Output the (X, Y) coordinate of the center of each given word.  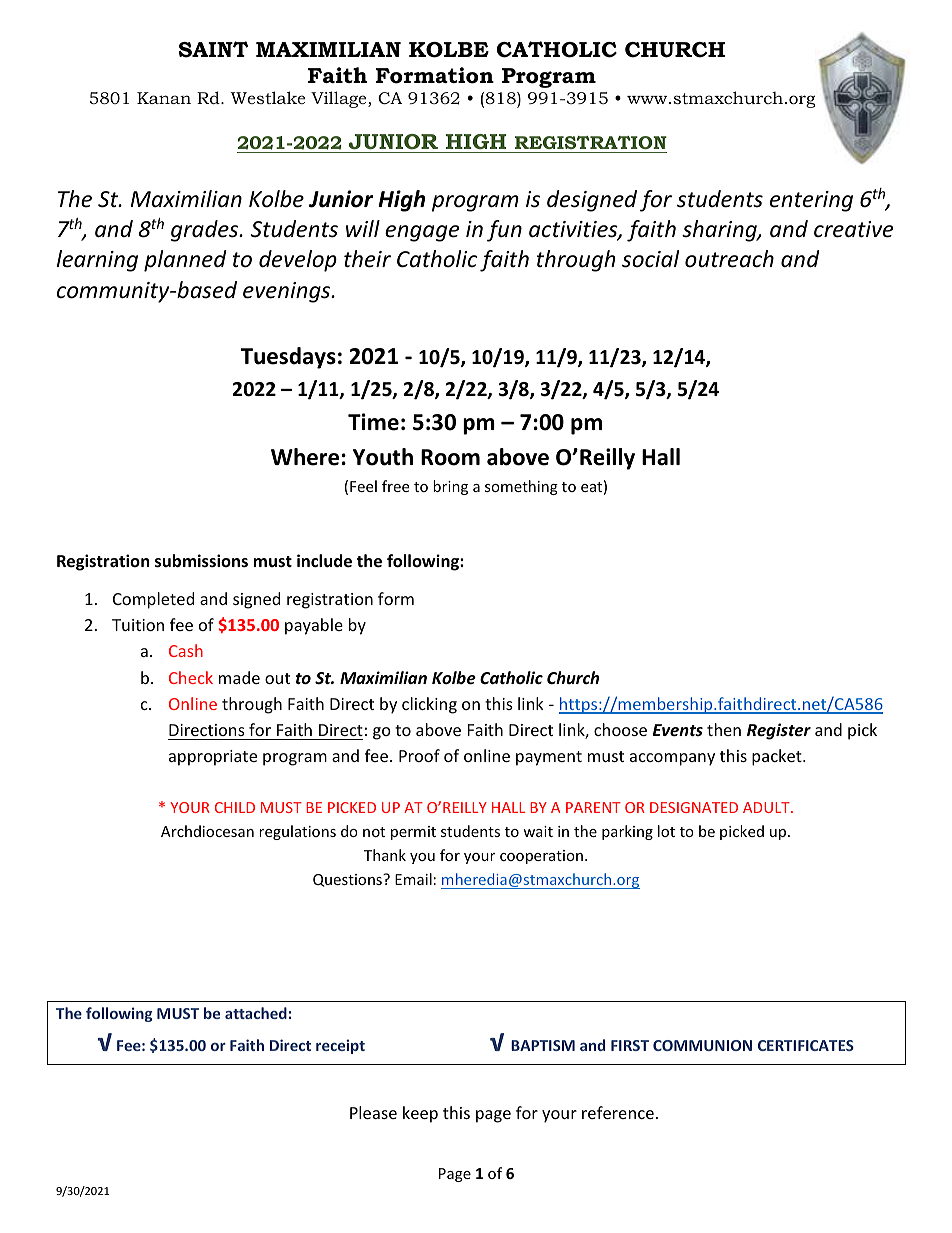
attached (256, 1013)
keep (420, 1114)
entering (811, 201)
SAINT (213, 49)
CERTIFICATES (806, 1045)
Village (340, 99)
